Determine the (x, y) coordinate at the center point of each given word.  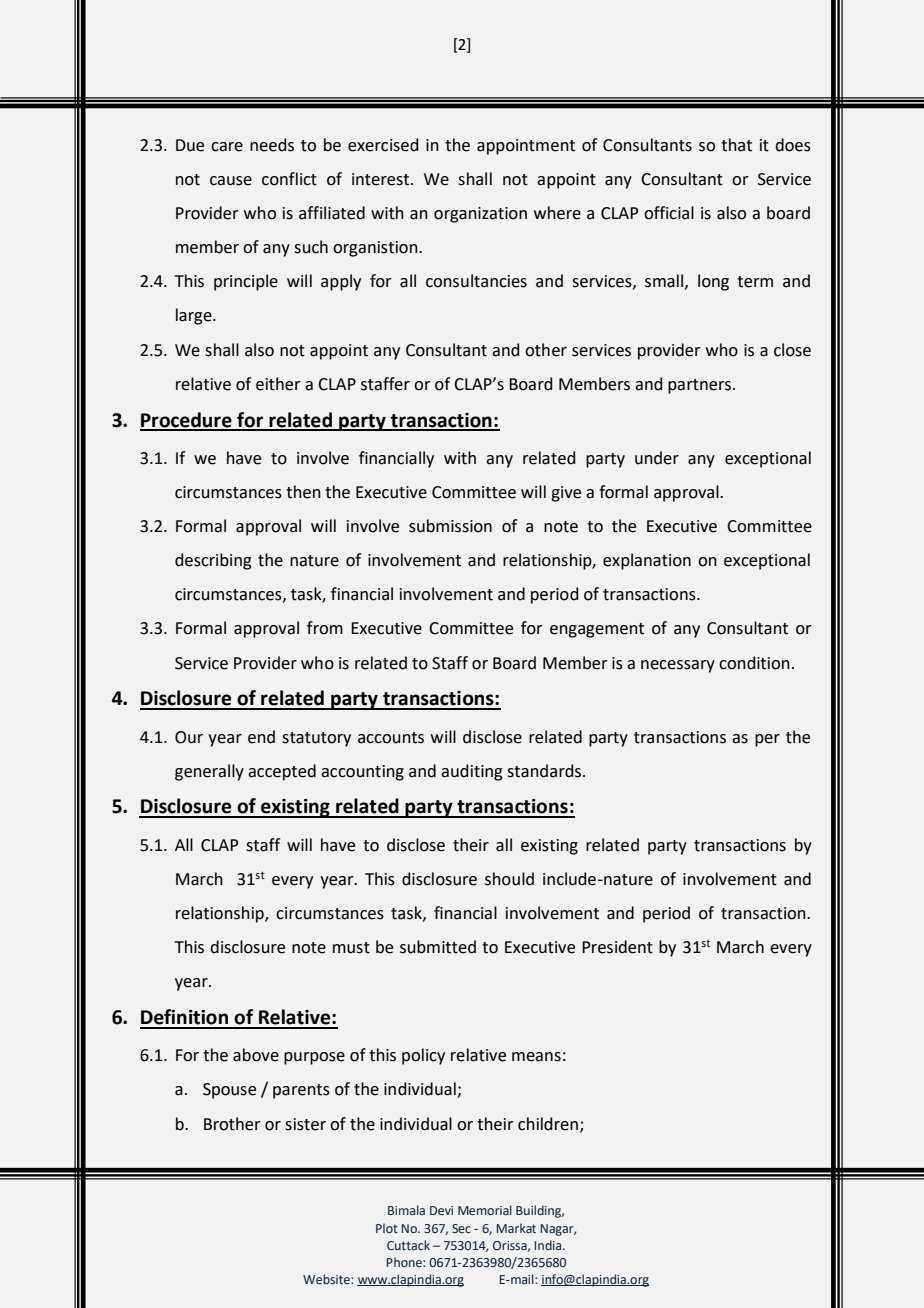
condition (754, 663)
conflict (289, 179)
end (261, 737)
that (736, 145)
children (548, 1124)
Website (327, 1279)
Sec (461, 1228)
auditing (472, 772)
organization (480, 215)
